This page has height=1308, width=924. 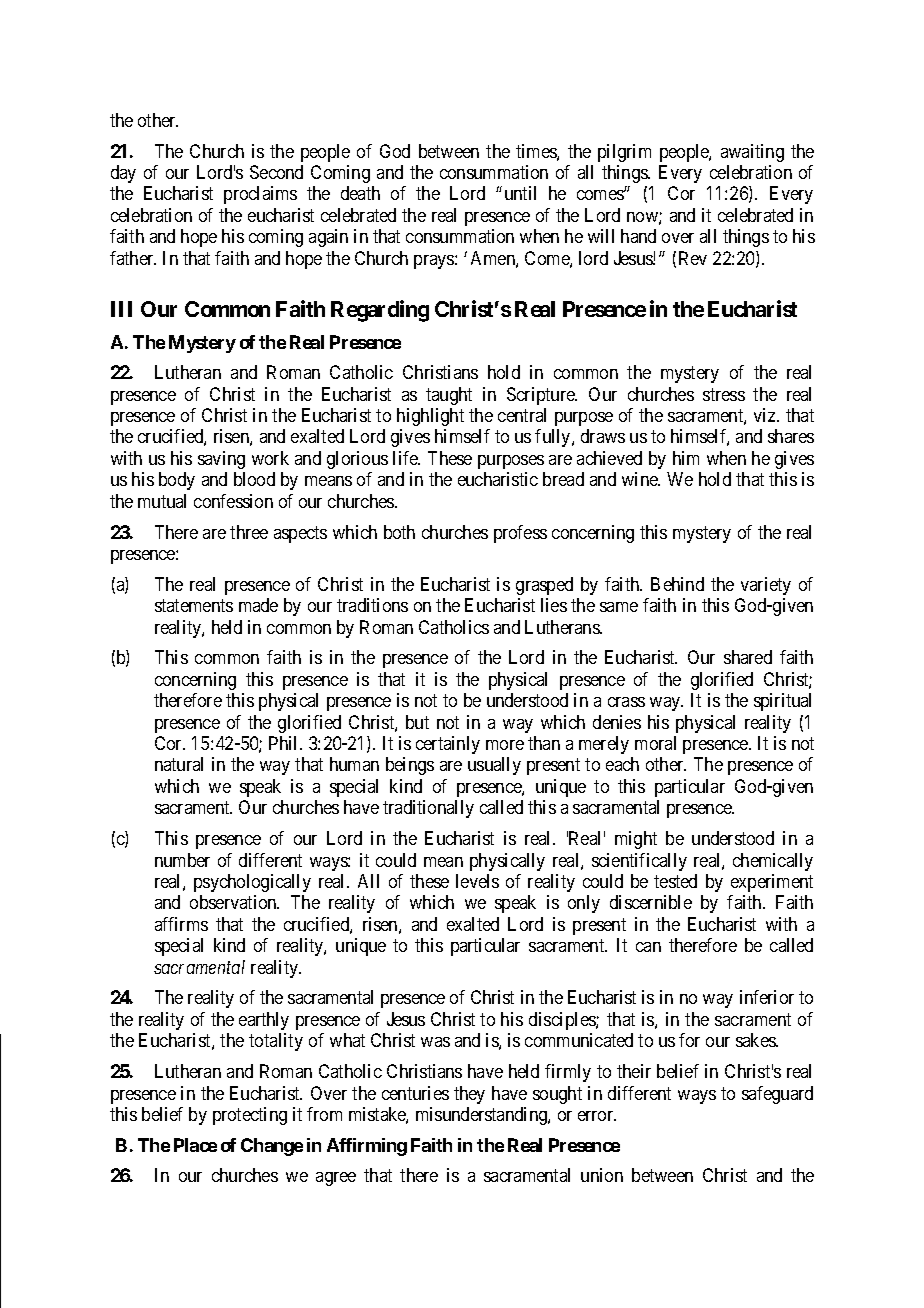 What do you see at coordinates (752, 153) in the page?
I see `awaiting` at bounding box center [752, 153].
